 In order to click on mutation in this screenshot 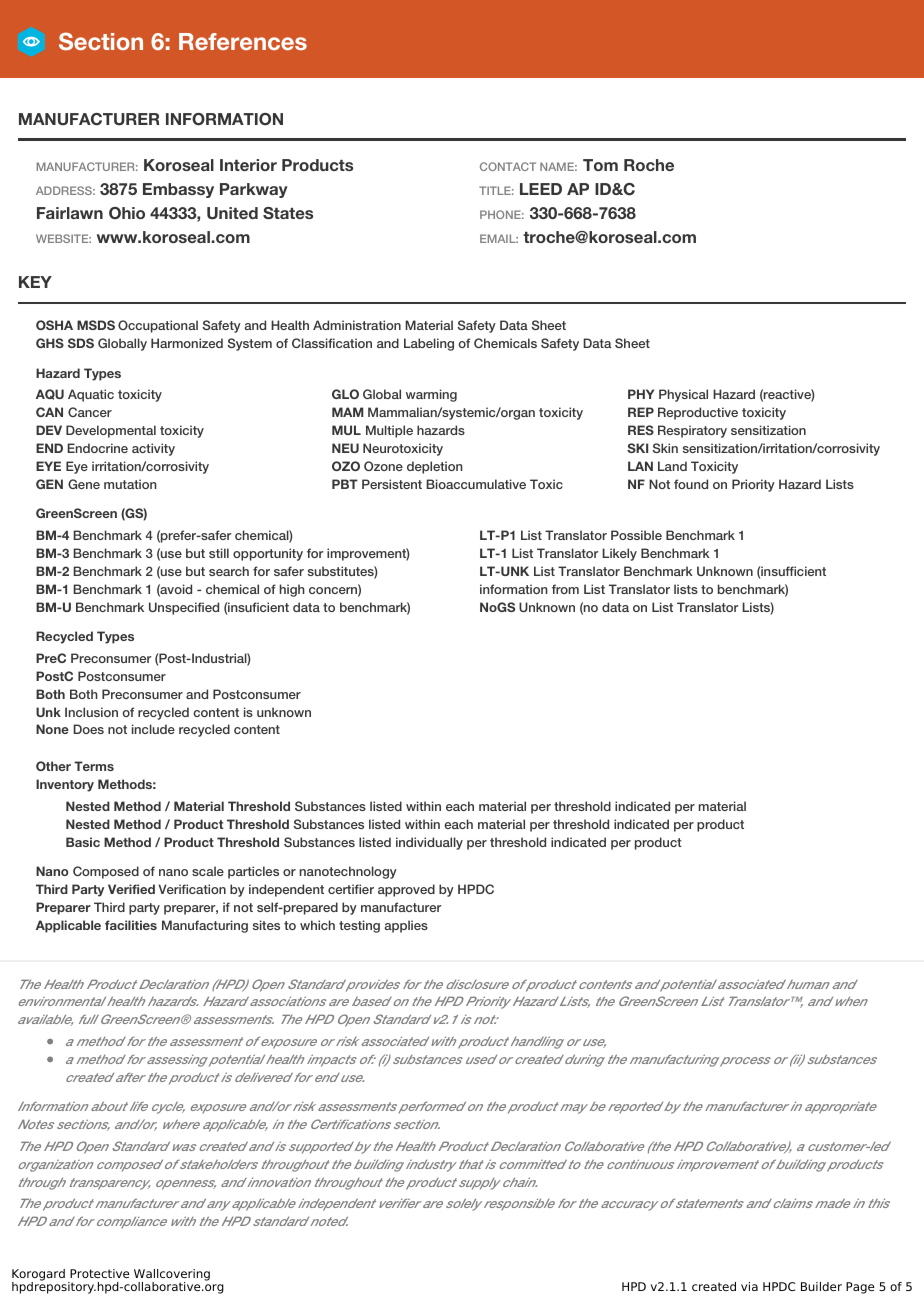, I will do `click(130, 484)`.
